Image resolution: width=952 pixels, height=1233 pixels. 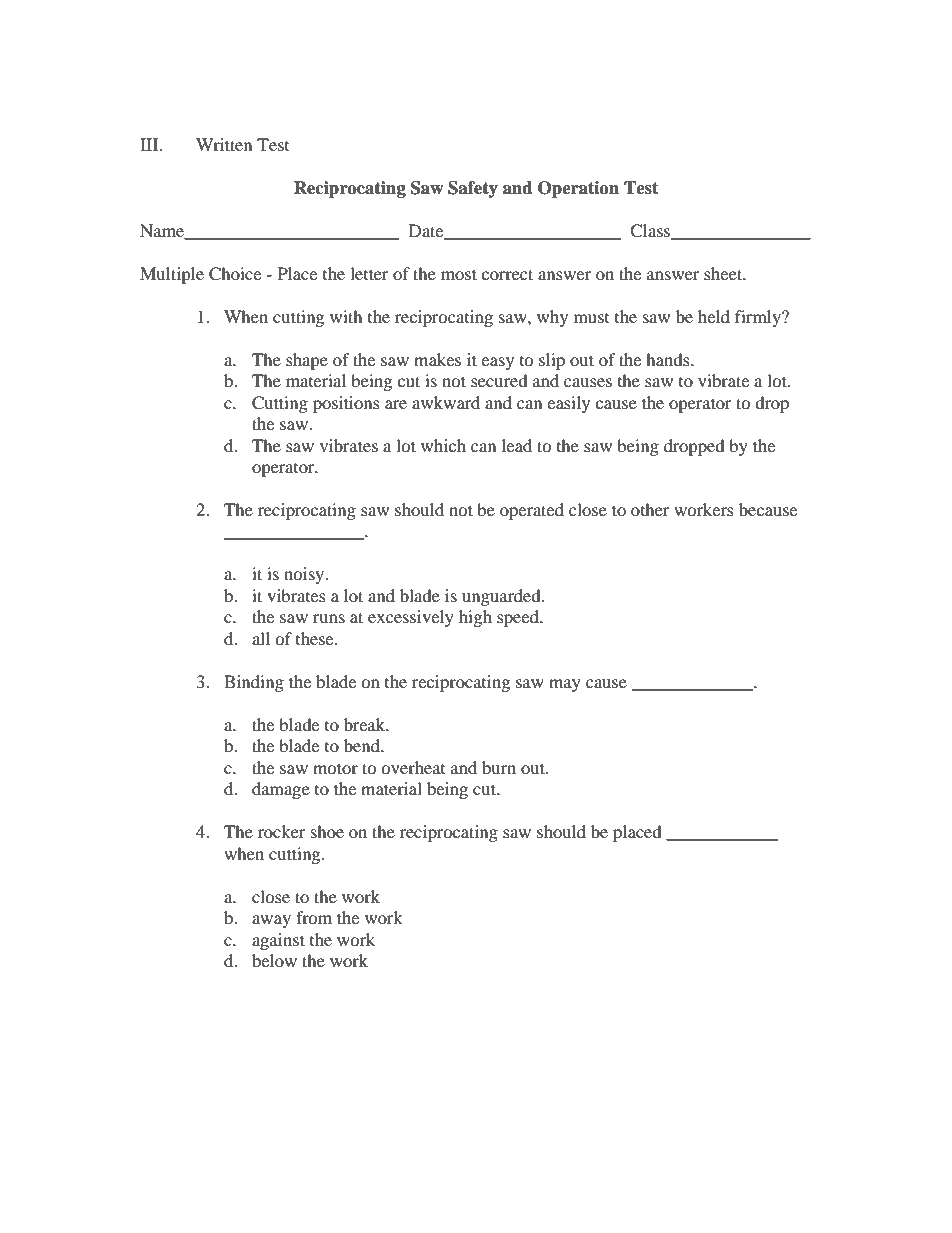 What do you see at coordinates (307, 361) in the image?
I see `shape` at bounding box center [307, 361].
